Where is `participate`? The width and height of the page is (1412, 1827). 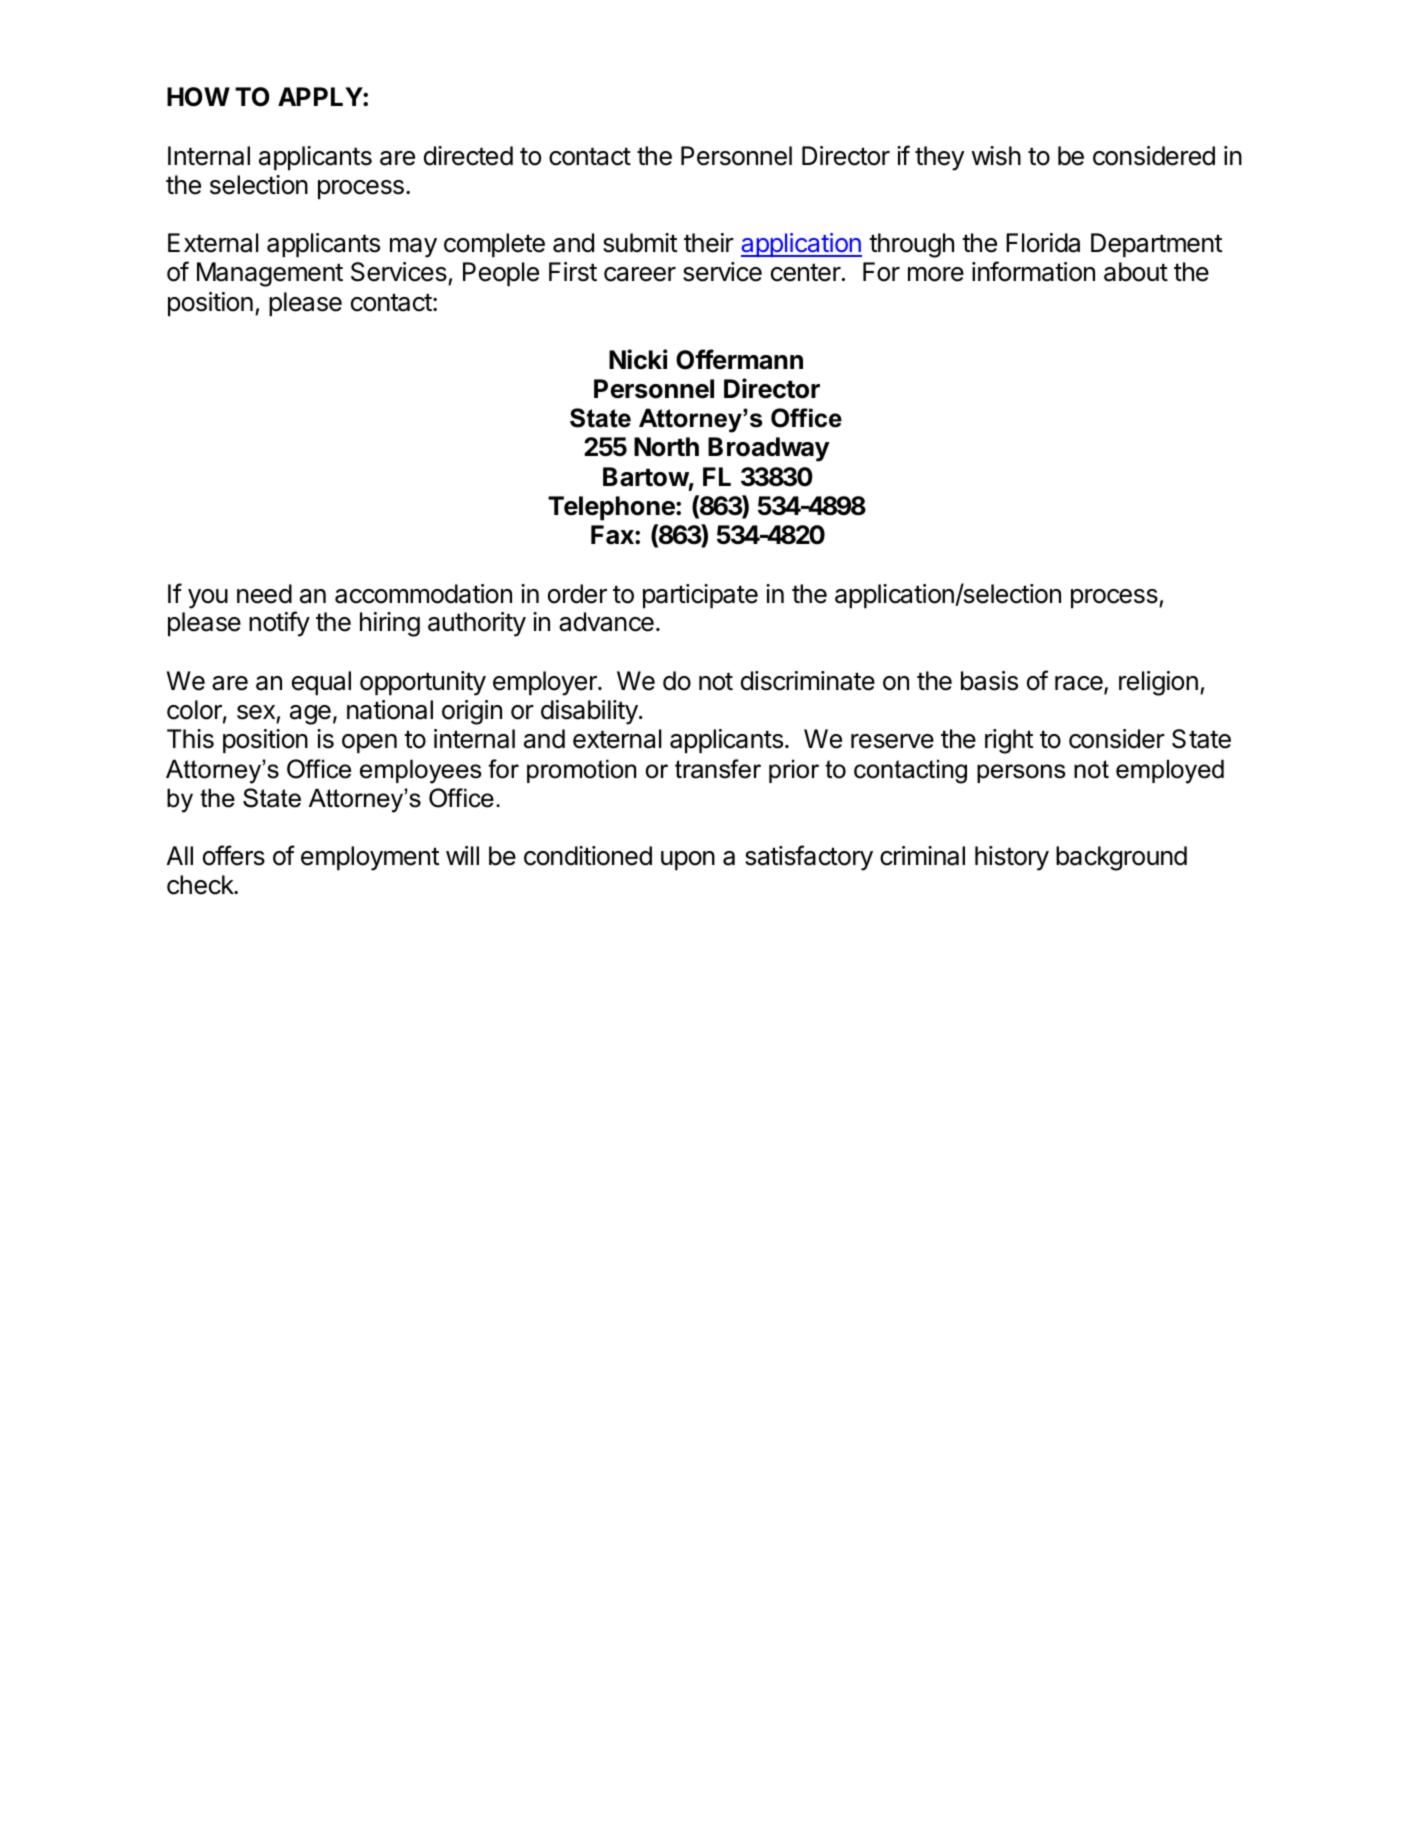
participate is located at coordinates (700, 596).
